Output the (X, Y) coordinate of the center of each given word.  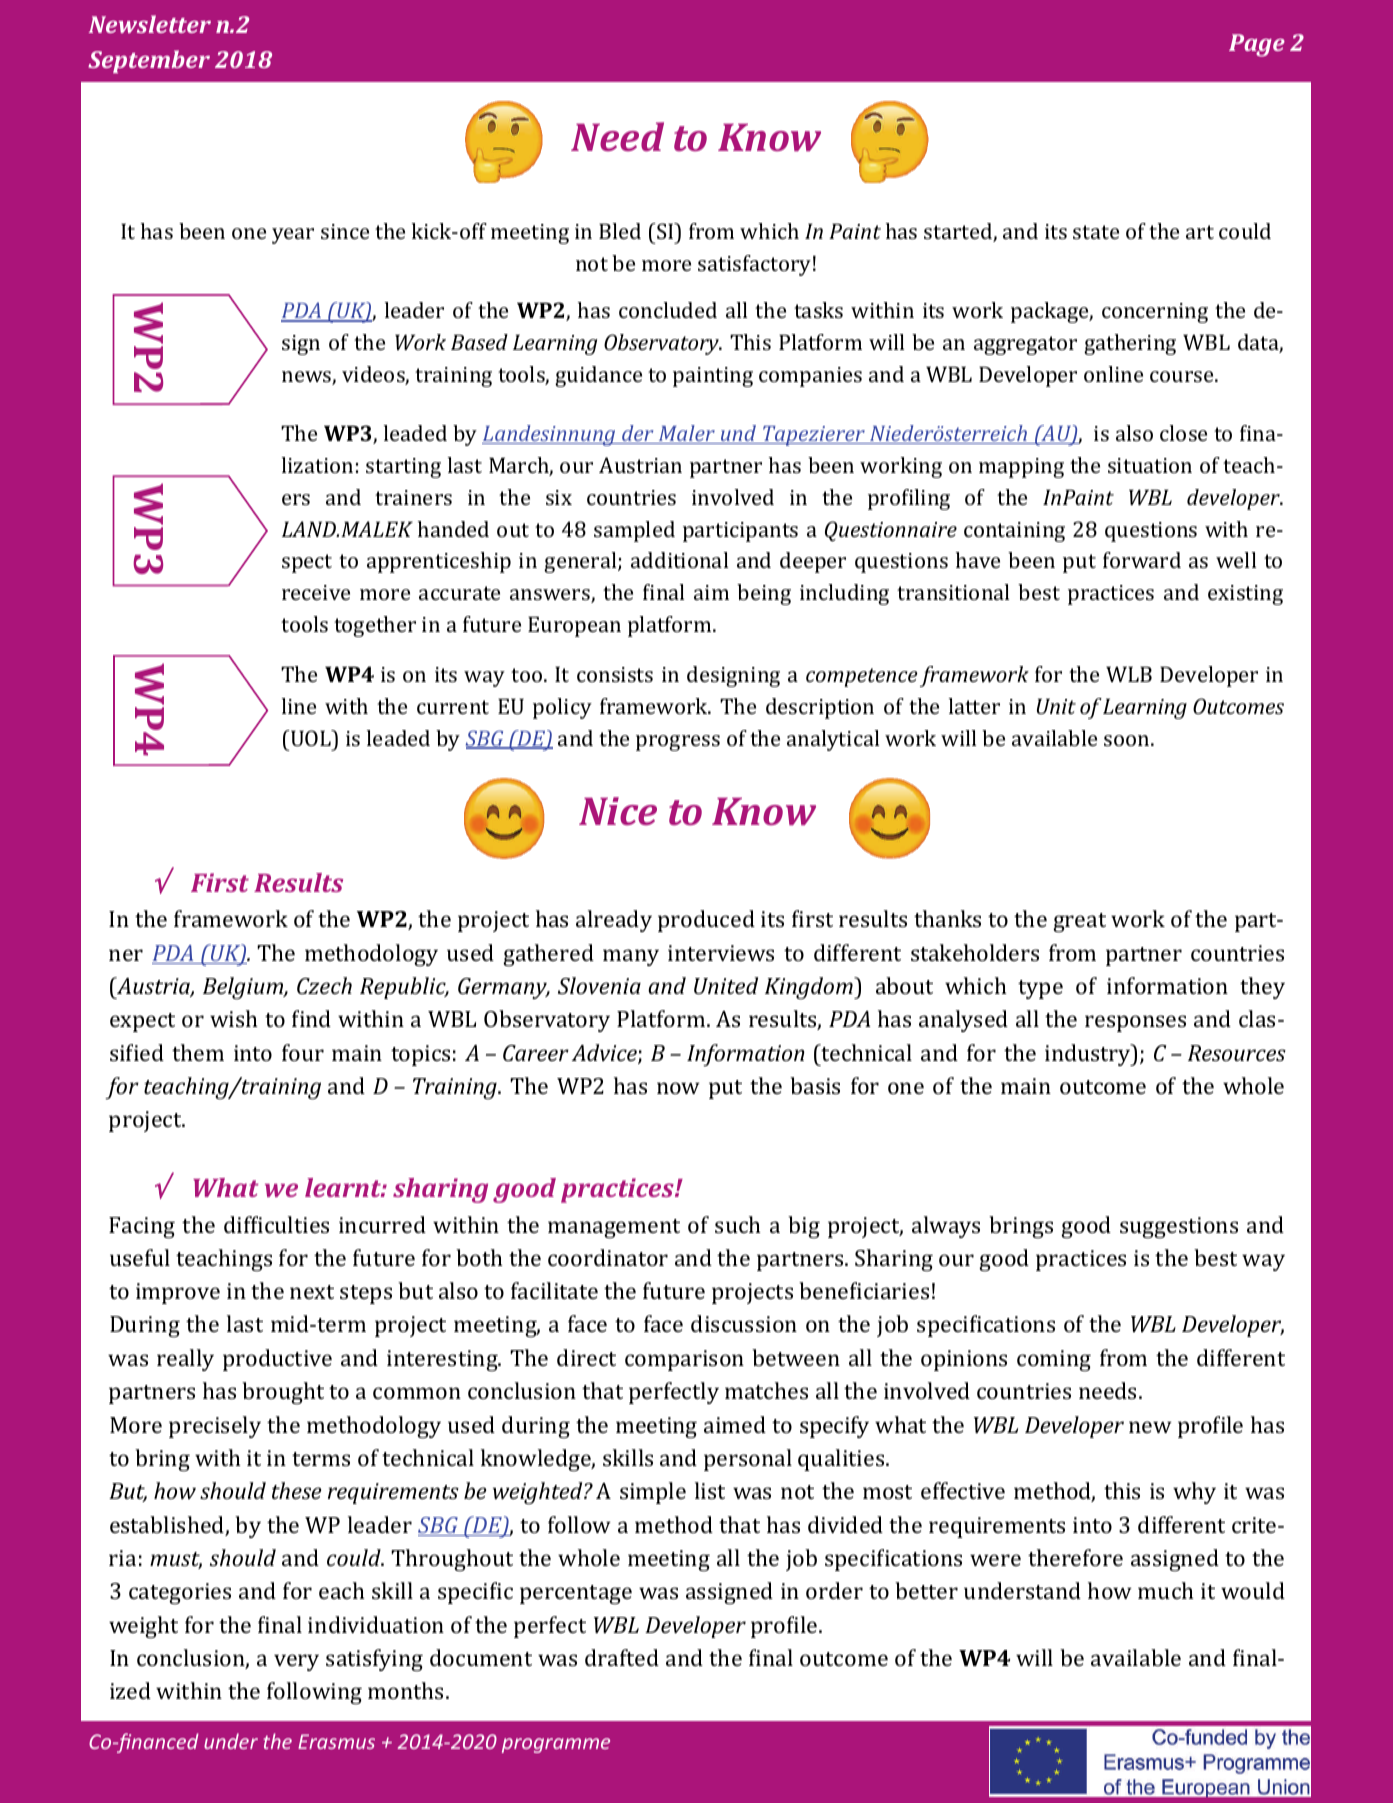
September (149, 61)
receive (316, 592)
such (738, 1224)
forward (1142, 560)
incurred (382, 1224)
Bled (620, 231)
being (764, 594)
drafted (622, 1657)
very (296, 1662)
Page (1257, 45)
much (1166, 1590)
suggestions (1179, 1227)
